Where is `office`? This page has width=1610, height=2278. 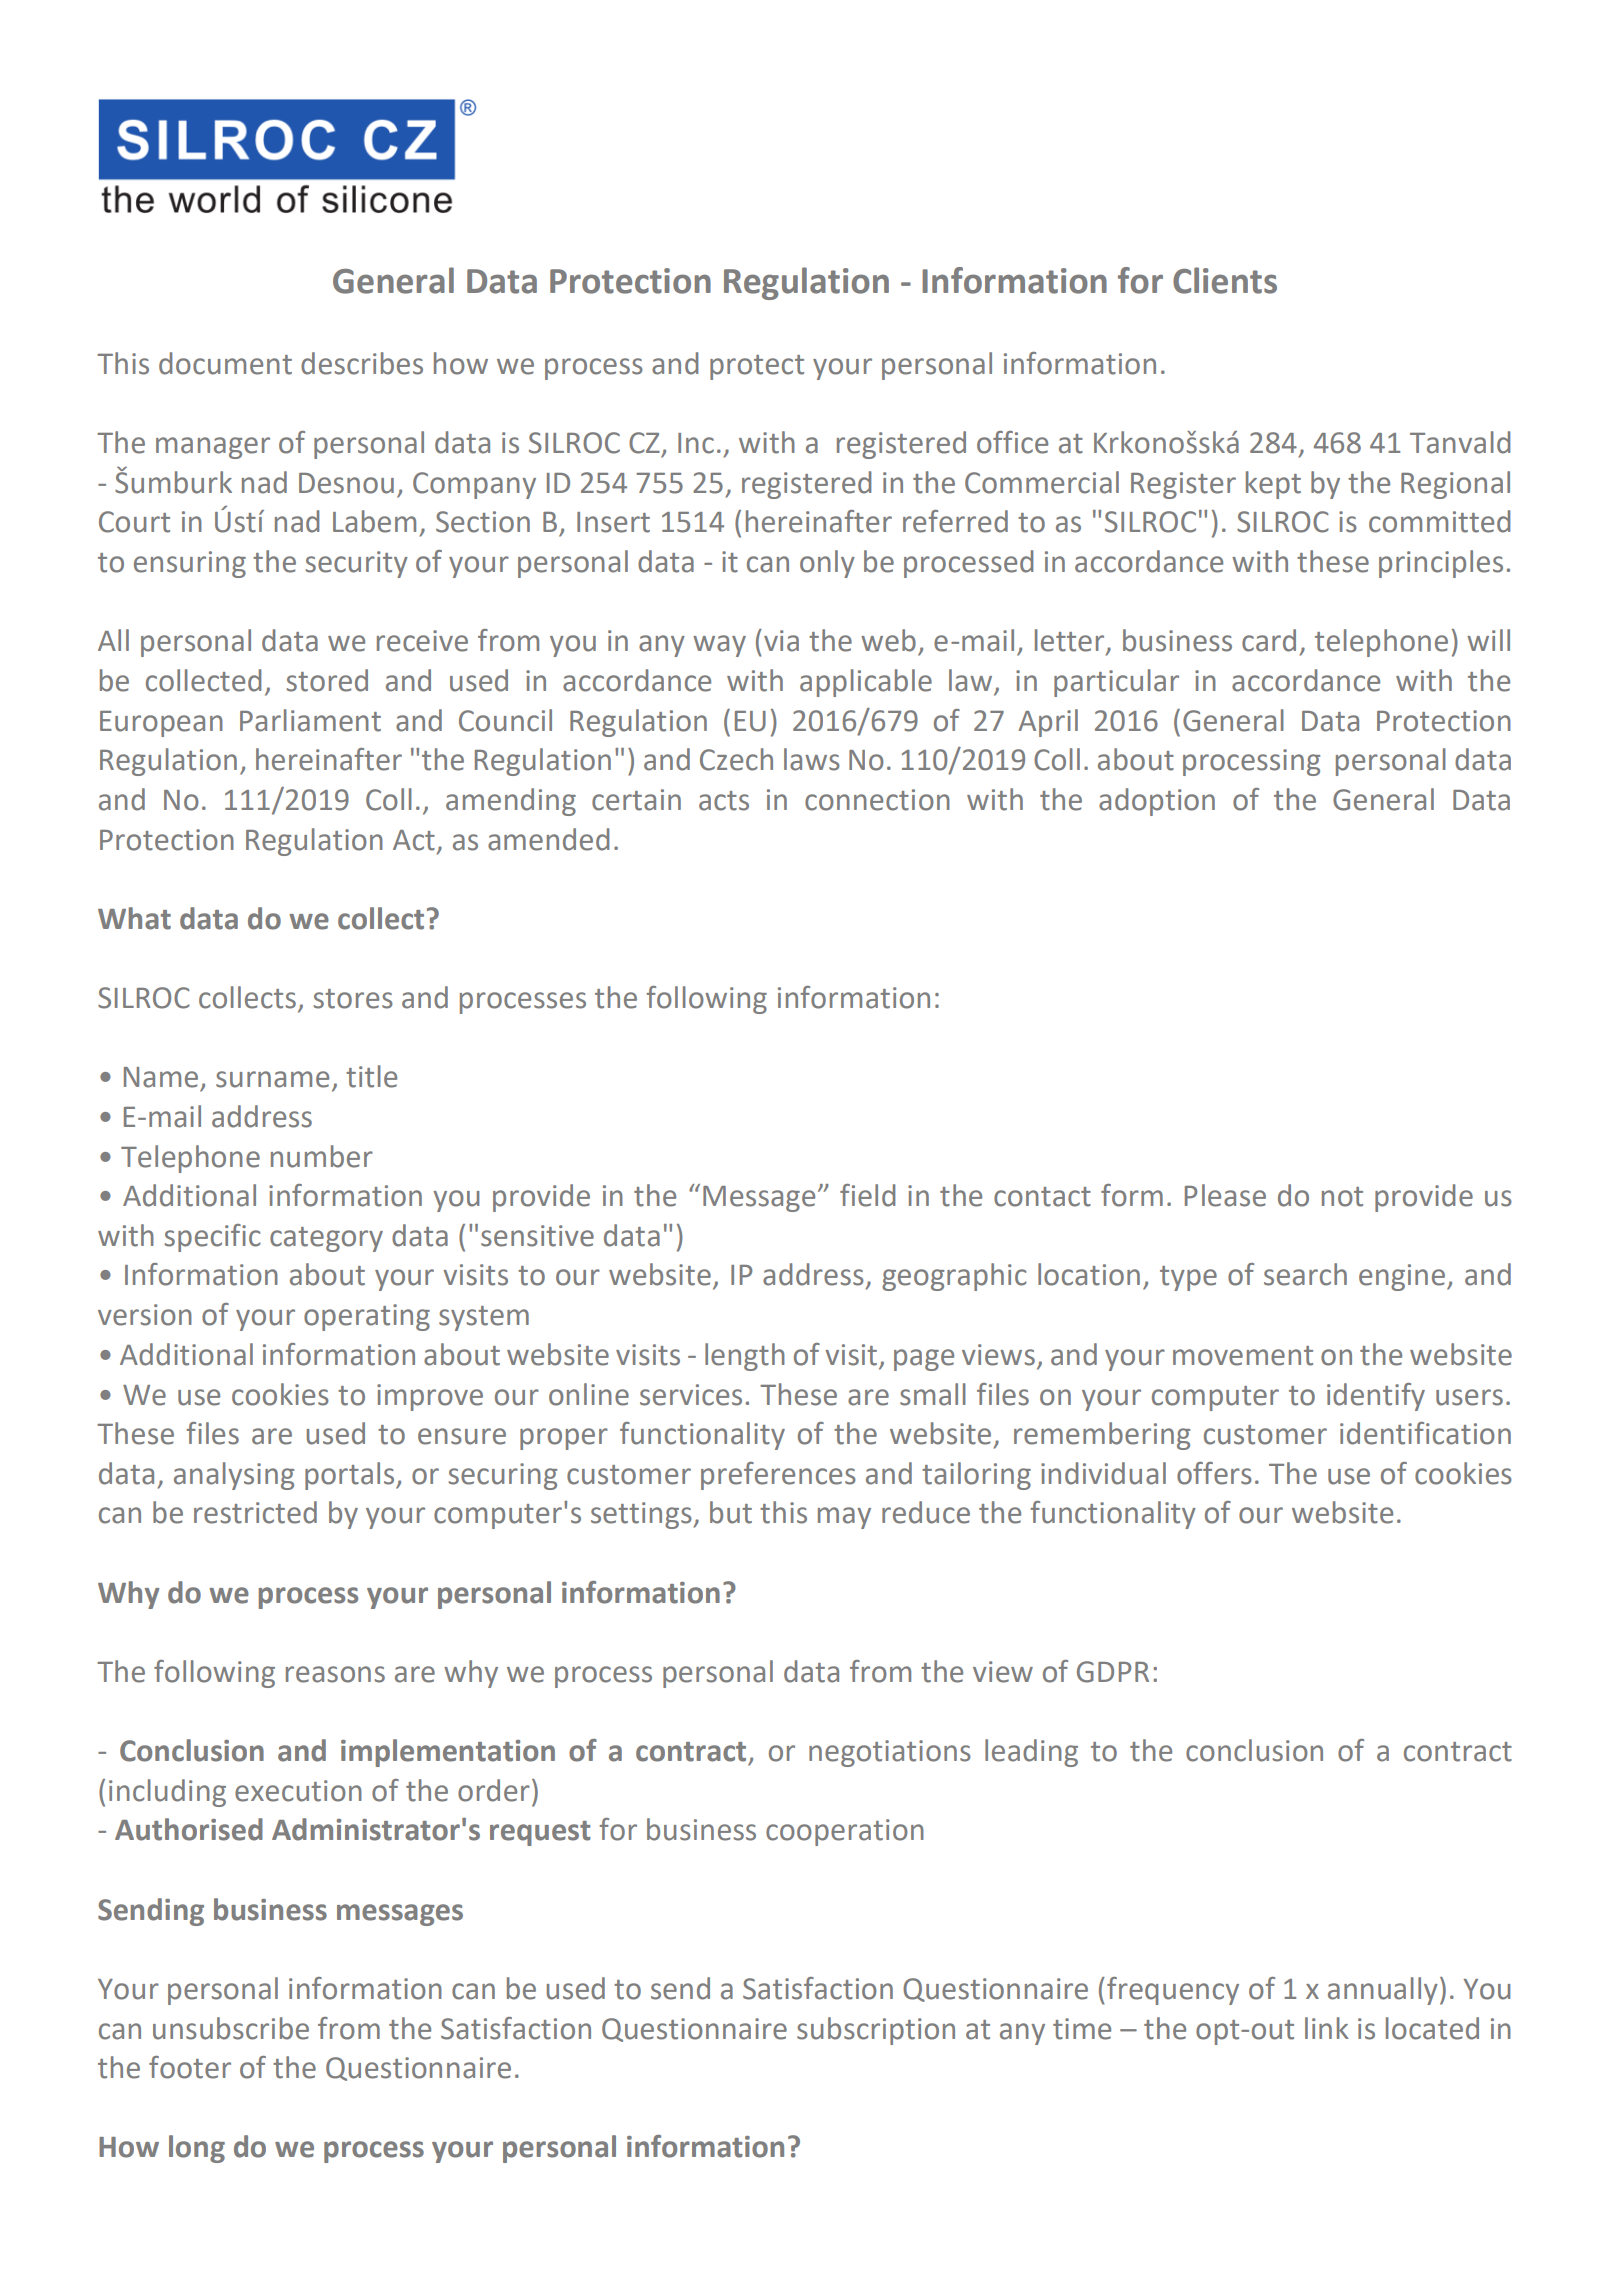 office is located at coordinates (1012, 442).
